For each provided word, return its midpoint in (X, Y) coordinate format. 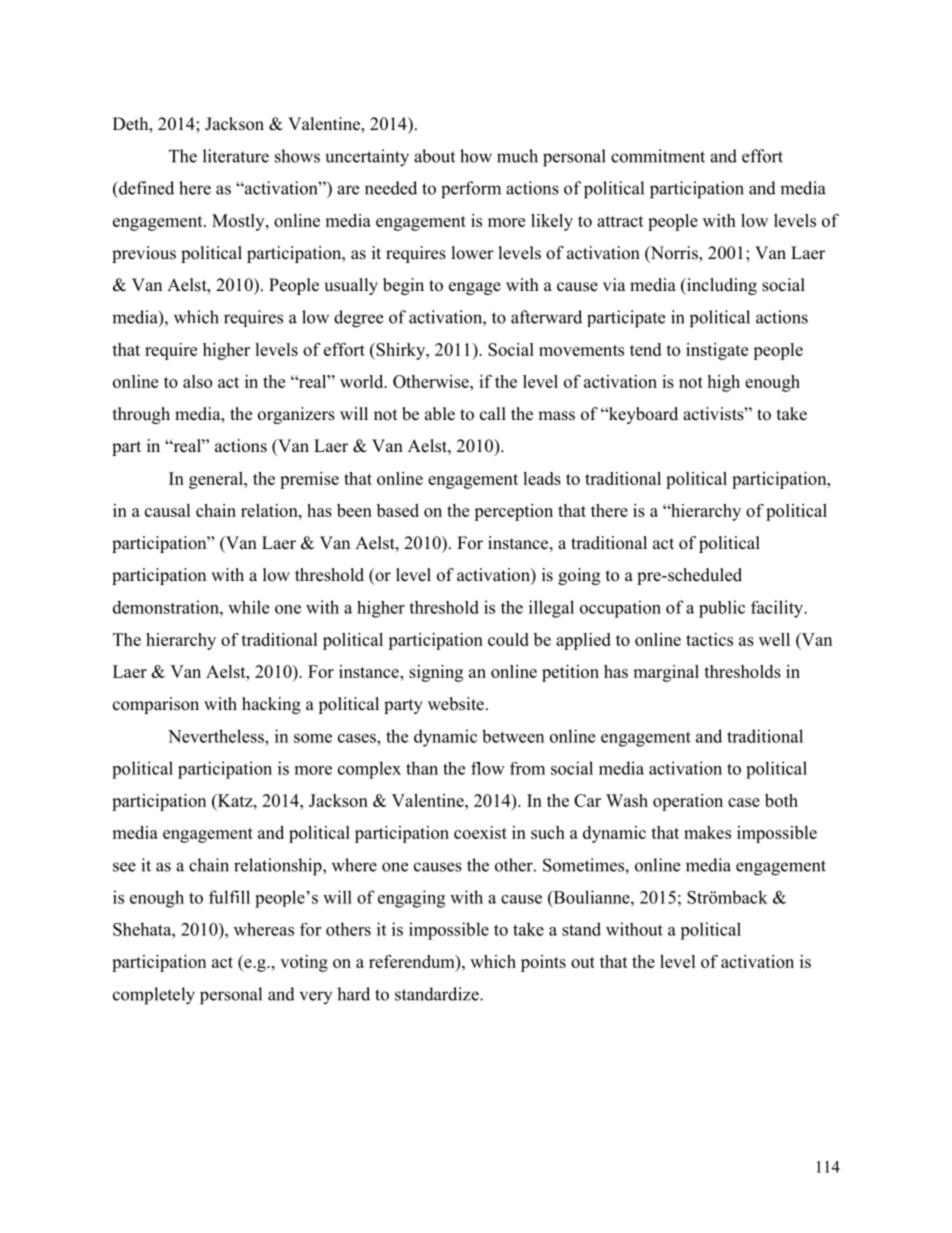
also (197, 381)
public (722, 609)
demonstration (167, 607)
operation (688, 802)
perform (471, 190)
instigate (717, 351)
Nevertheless (217, 736)
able (440, 414)
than (422, 768)
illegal (551, 609)
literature (236, 156)
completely (154, 996)
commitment (658, 156)
